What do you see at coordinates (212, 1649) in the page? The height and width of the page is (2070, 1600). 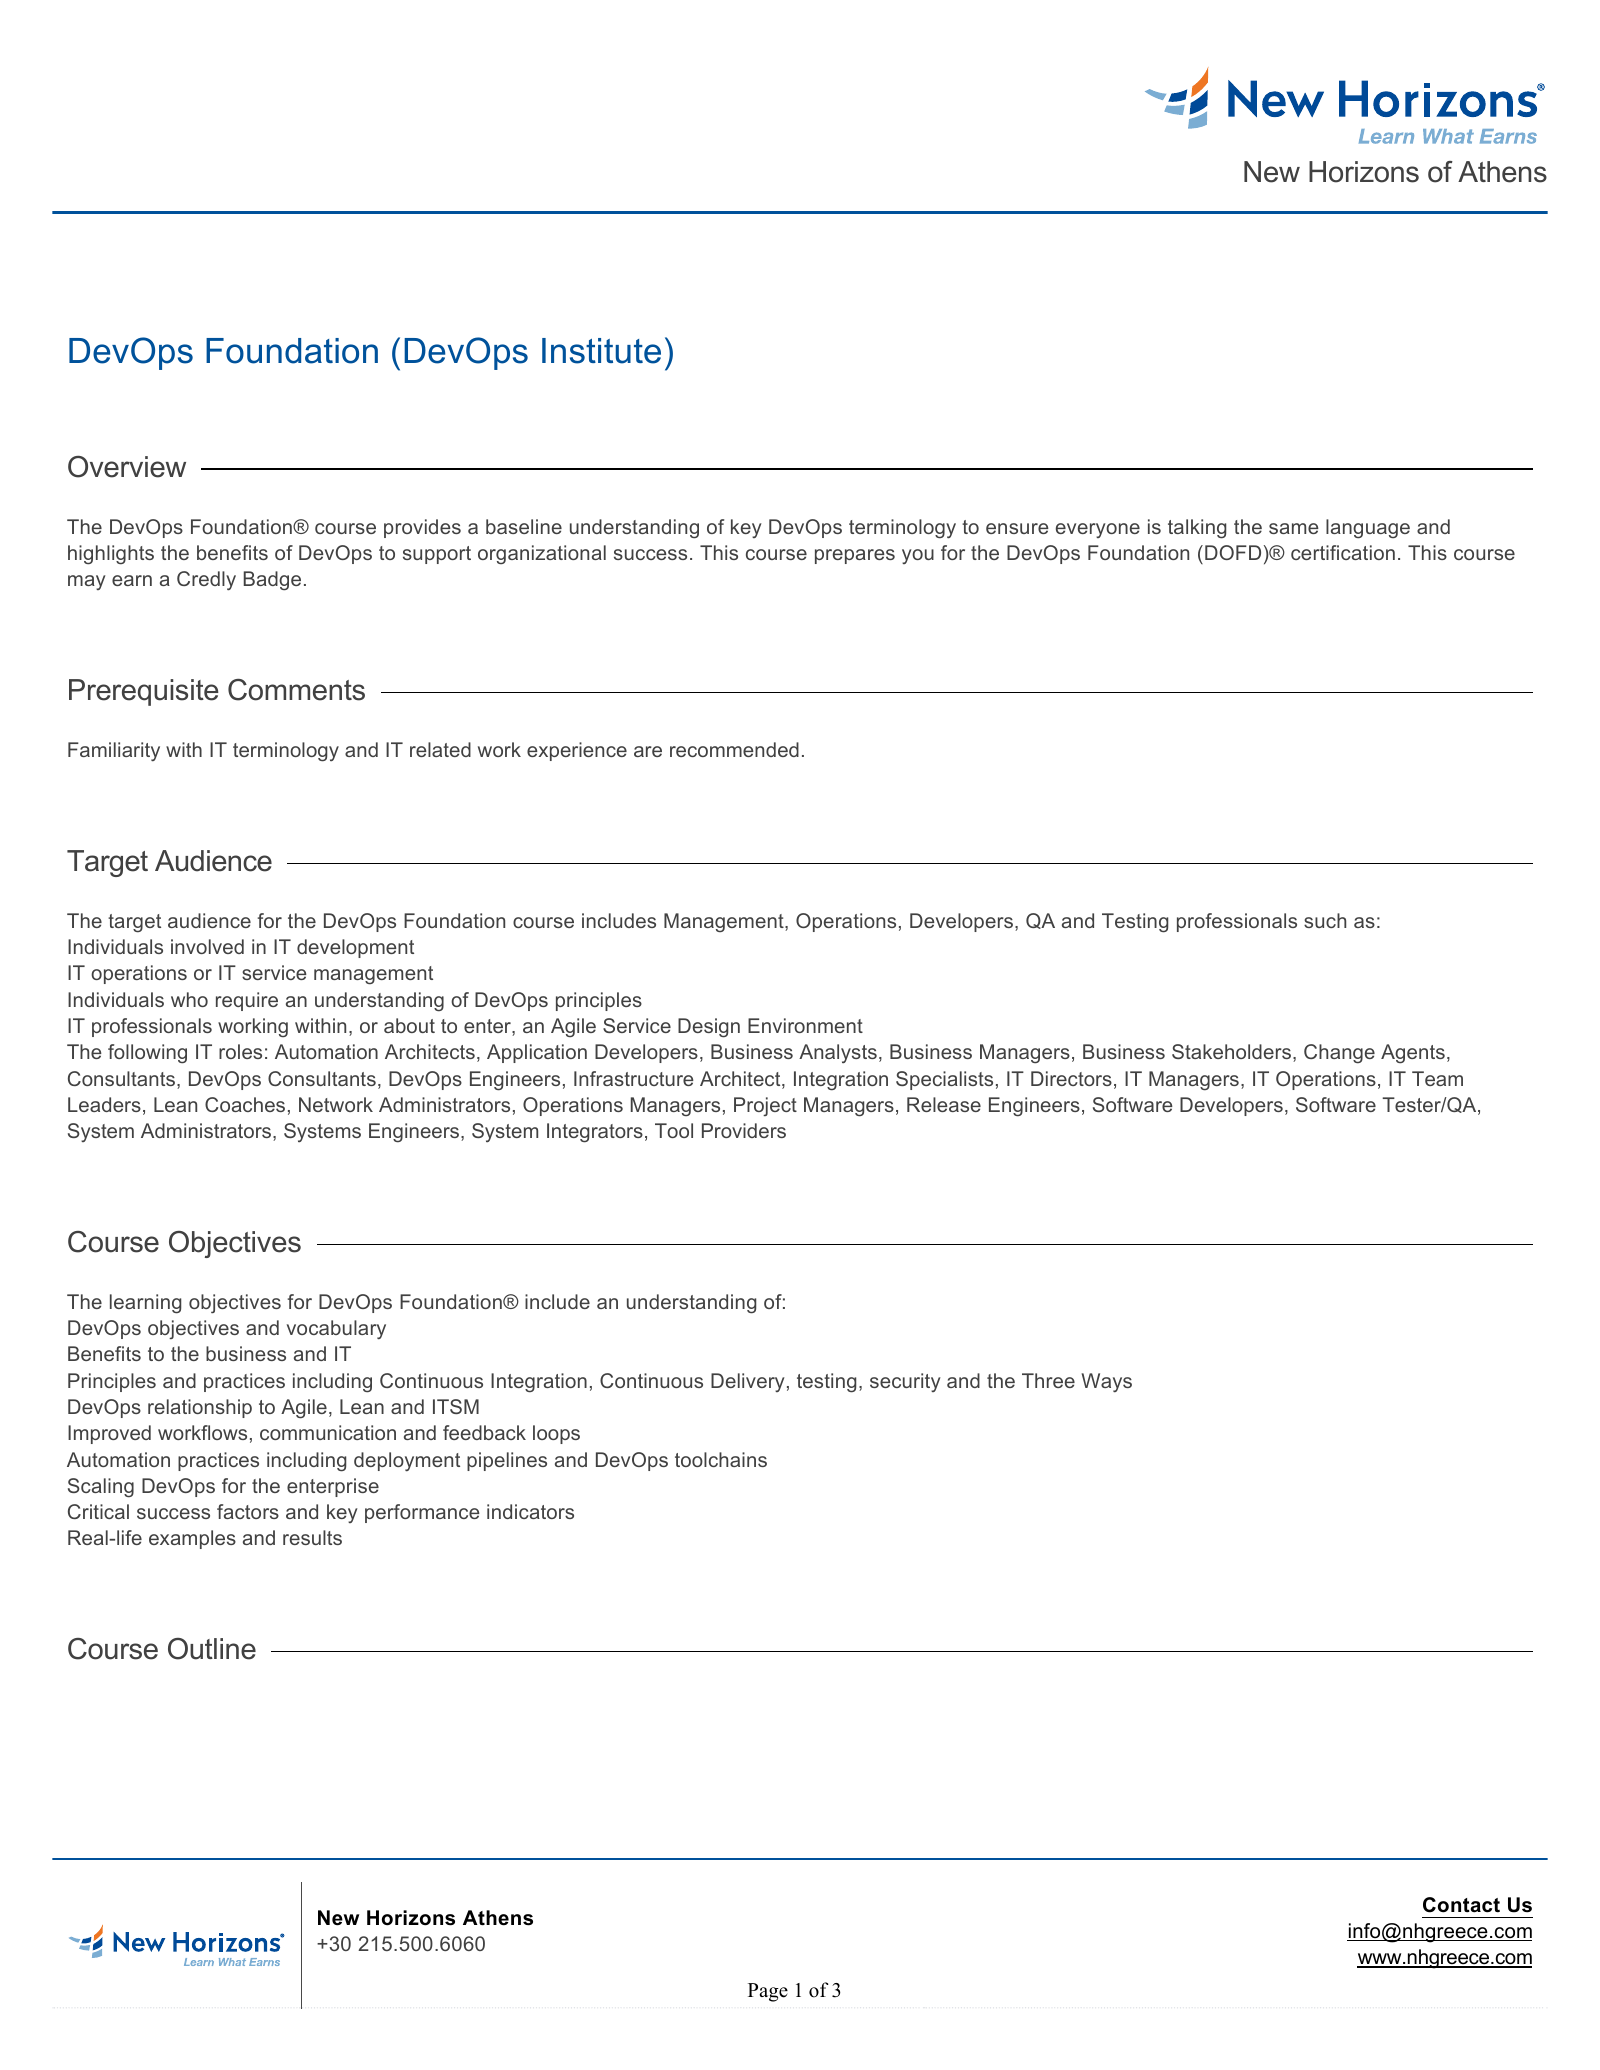 I see `Outline` at bounding box center [212, 1649].
